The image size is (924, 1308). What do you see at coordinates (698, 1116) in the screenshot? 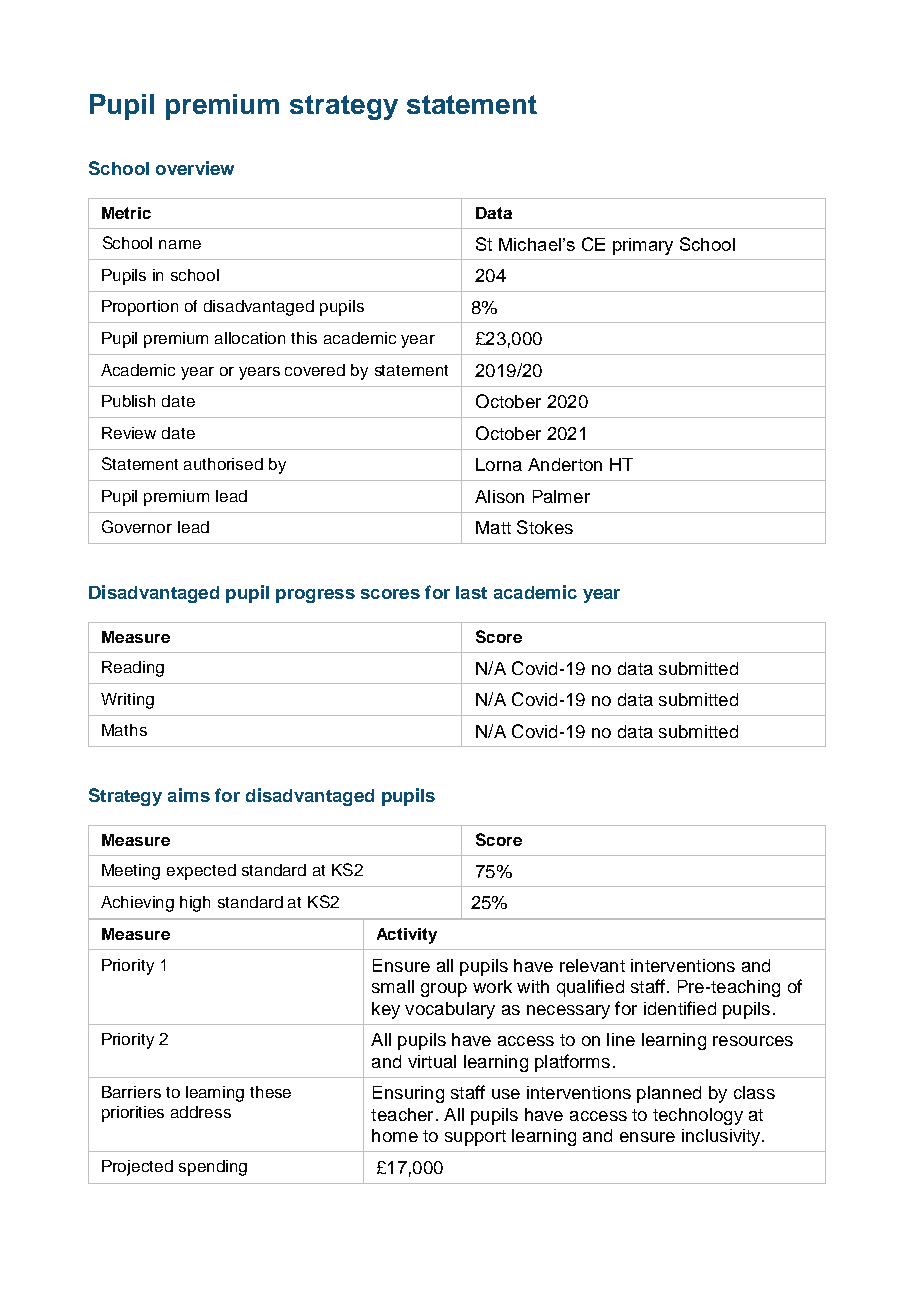
I see `technology` at bounding box center [698, 1116].
